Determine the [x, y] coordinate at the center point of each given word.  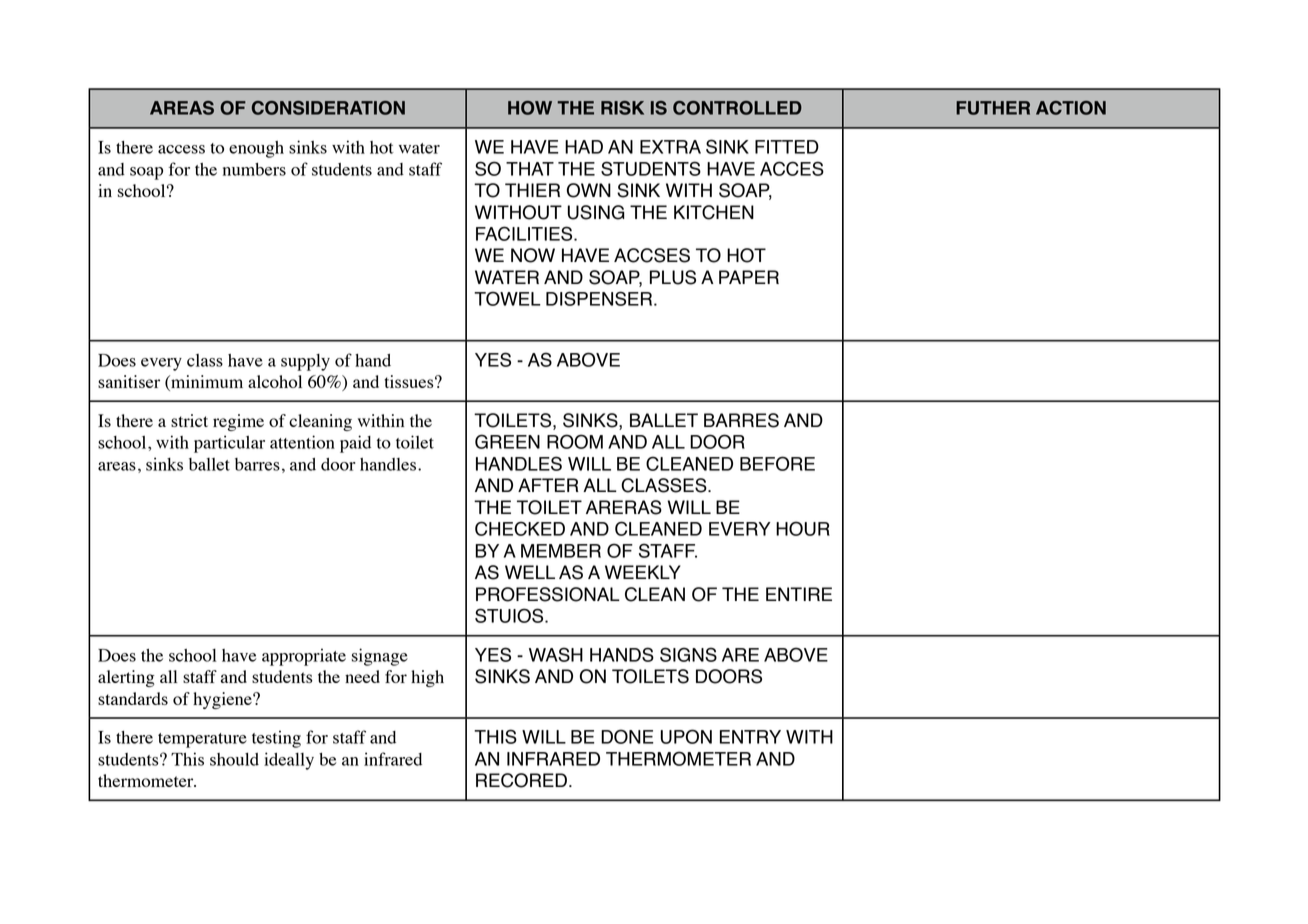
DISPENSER [600, 298]
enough [256, 149]
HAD [584, 147]
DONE [627, 736]
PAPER [749, 277]
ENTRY [750, 737]
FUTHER [993, 108]
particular [229, 444]
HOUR [803, 528]
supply [305, 362]
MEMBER [561, 551]
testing [276, 739]
